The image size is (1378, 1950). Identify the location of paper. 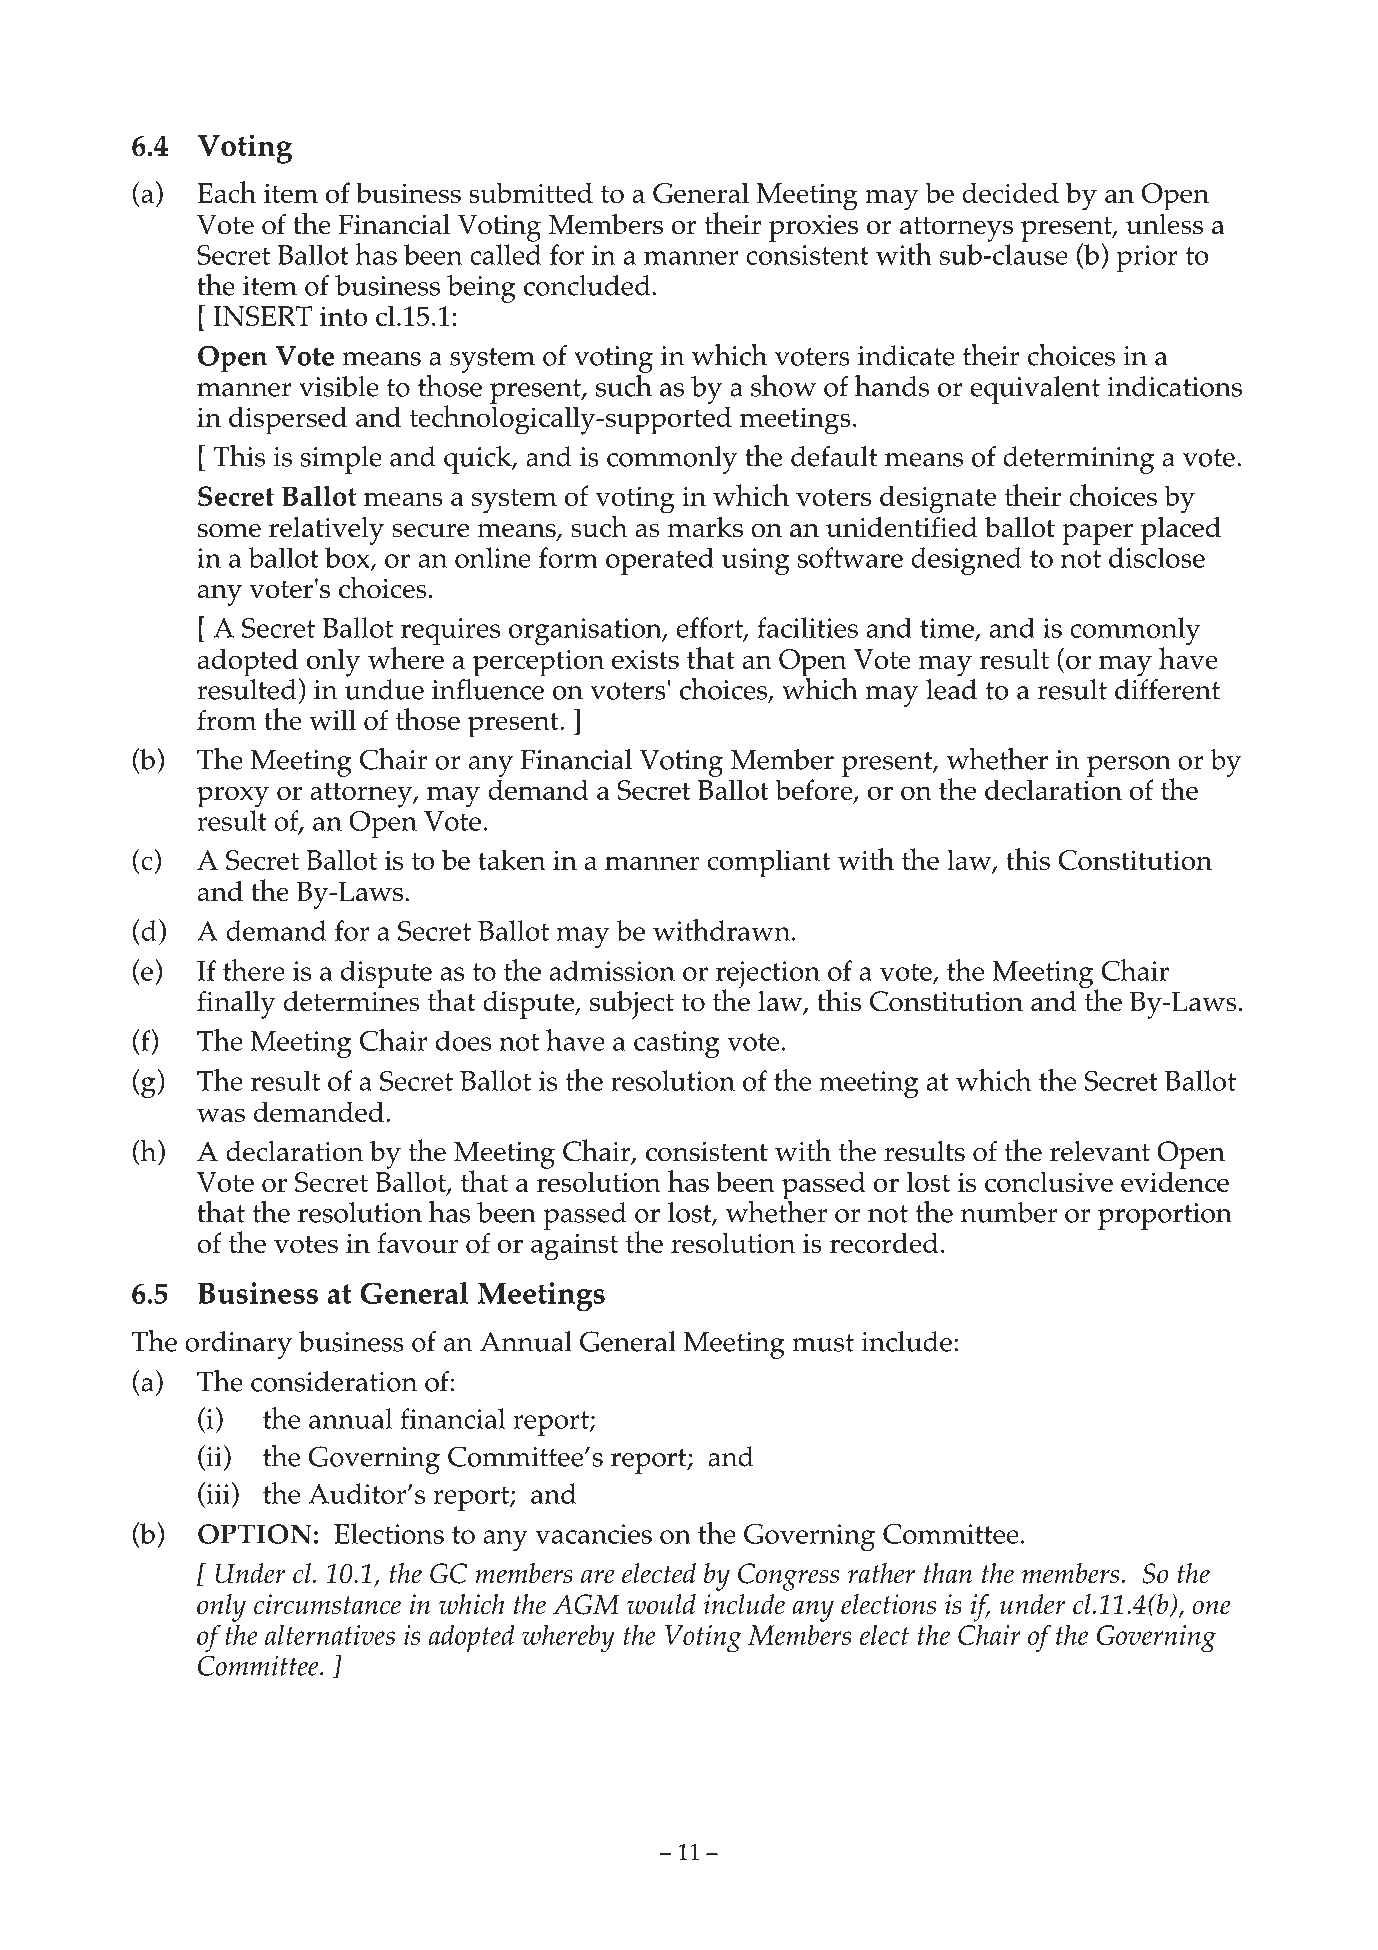
(1097, 534).
